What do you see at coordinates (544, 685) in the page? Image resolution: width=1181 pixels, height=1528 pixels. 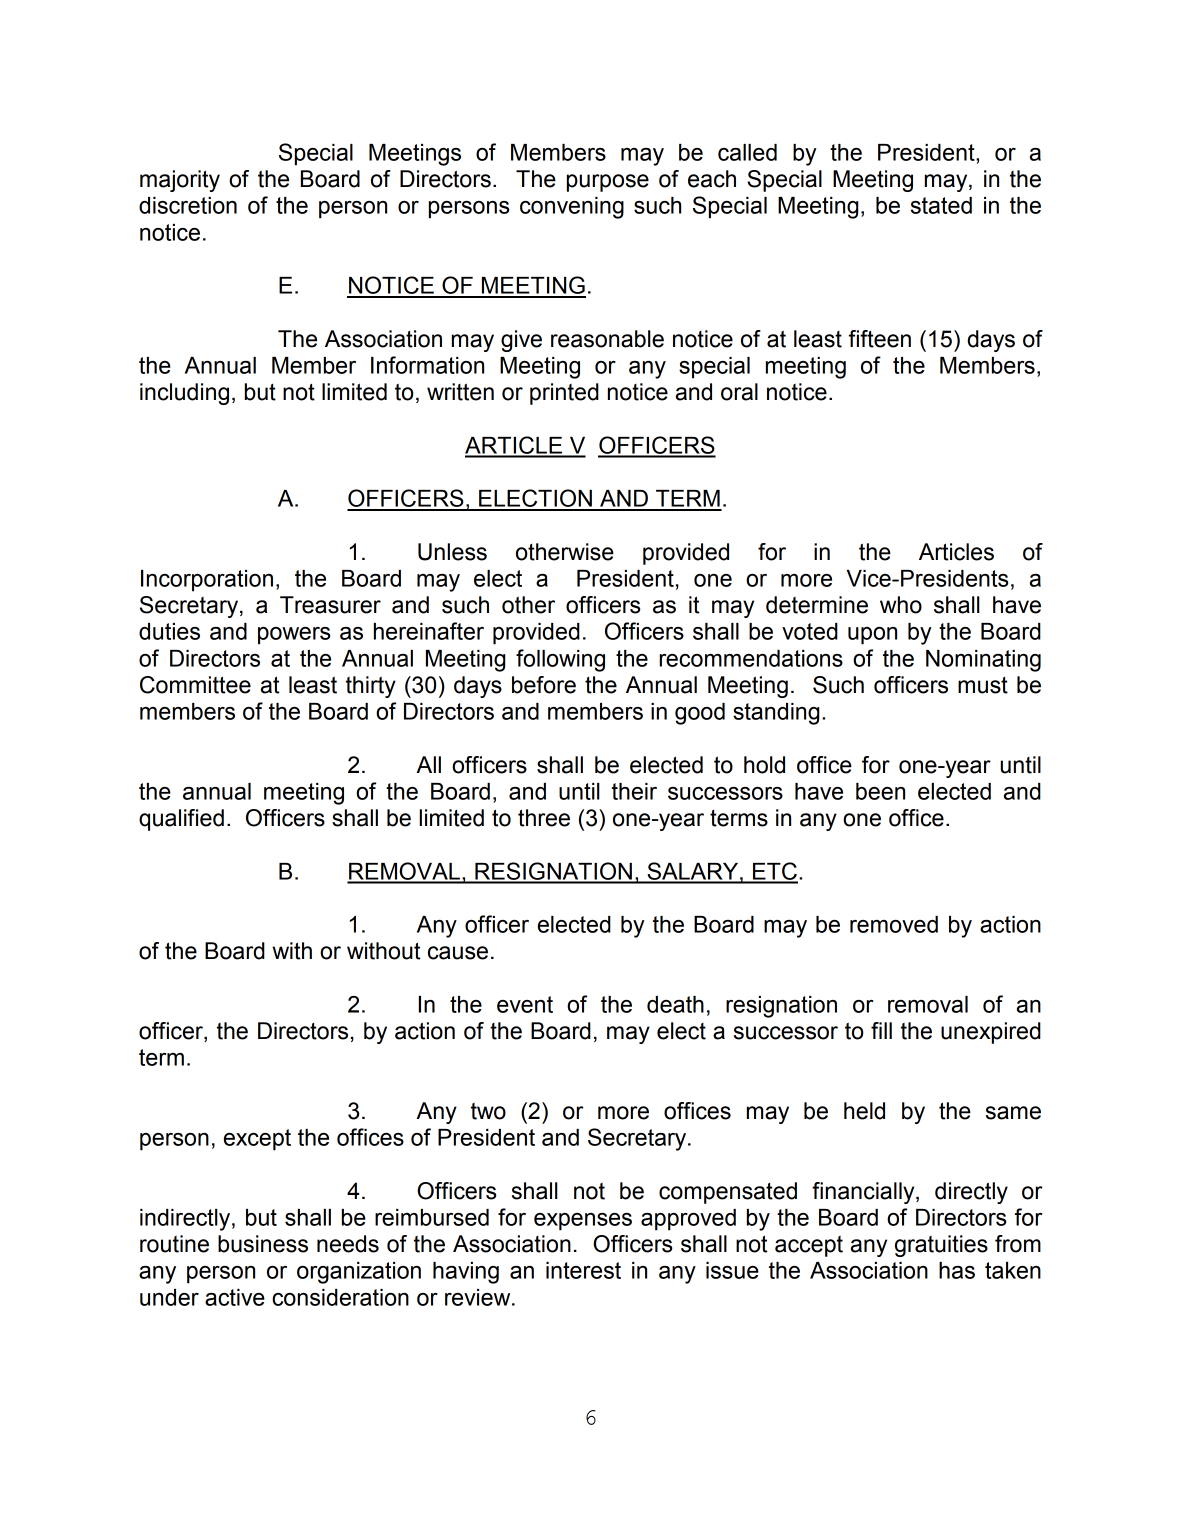 I see `before` at bounding box center [544, 685].
